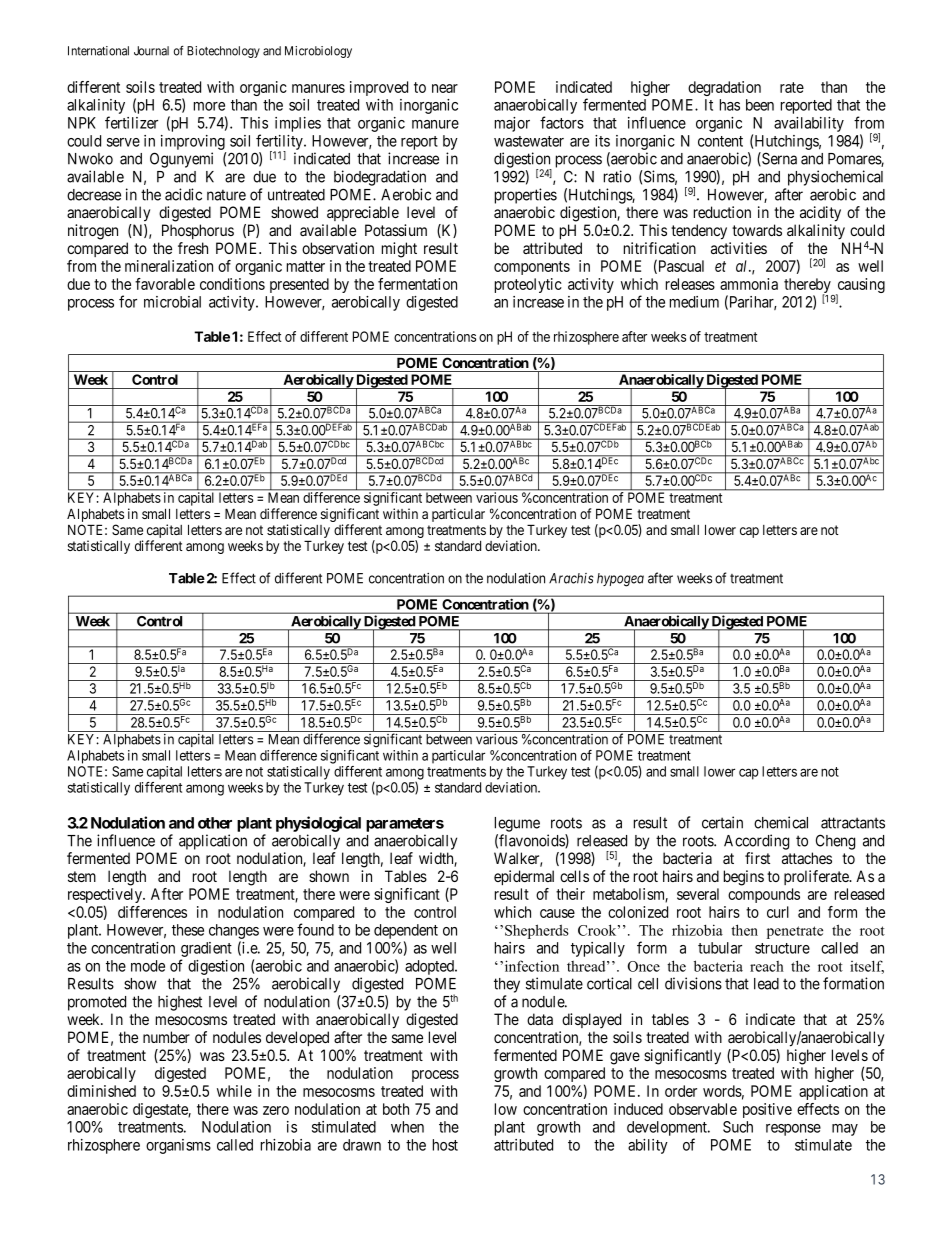 This screenshot has height=1233, width=952. Describe the element at coordinates (178, 1146) in the screenshot. I see `organisms` at that location.
